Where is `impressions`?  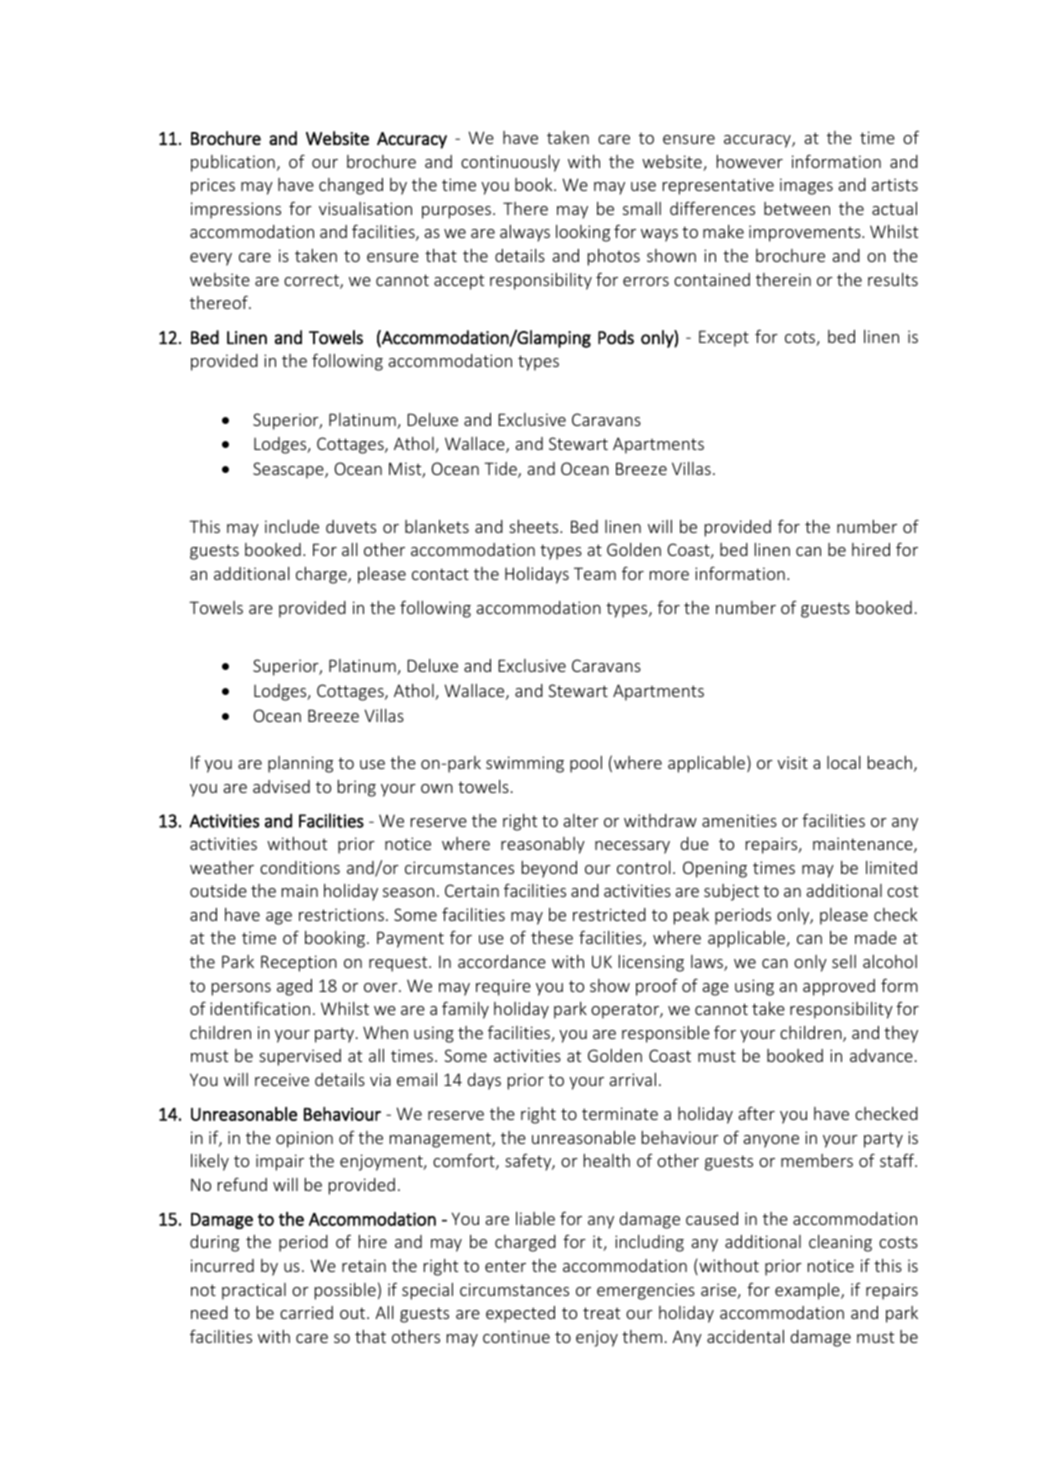
impressions is located at coordinates (236, 210).
